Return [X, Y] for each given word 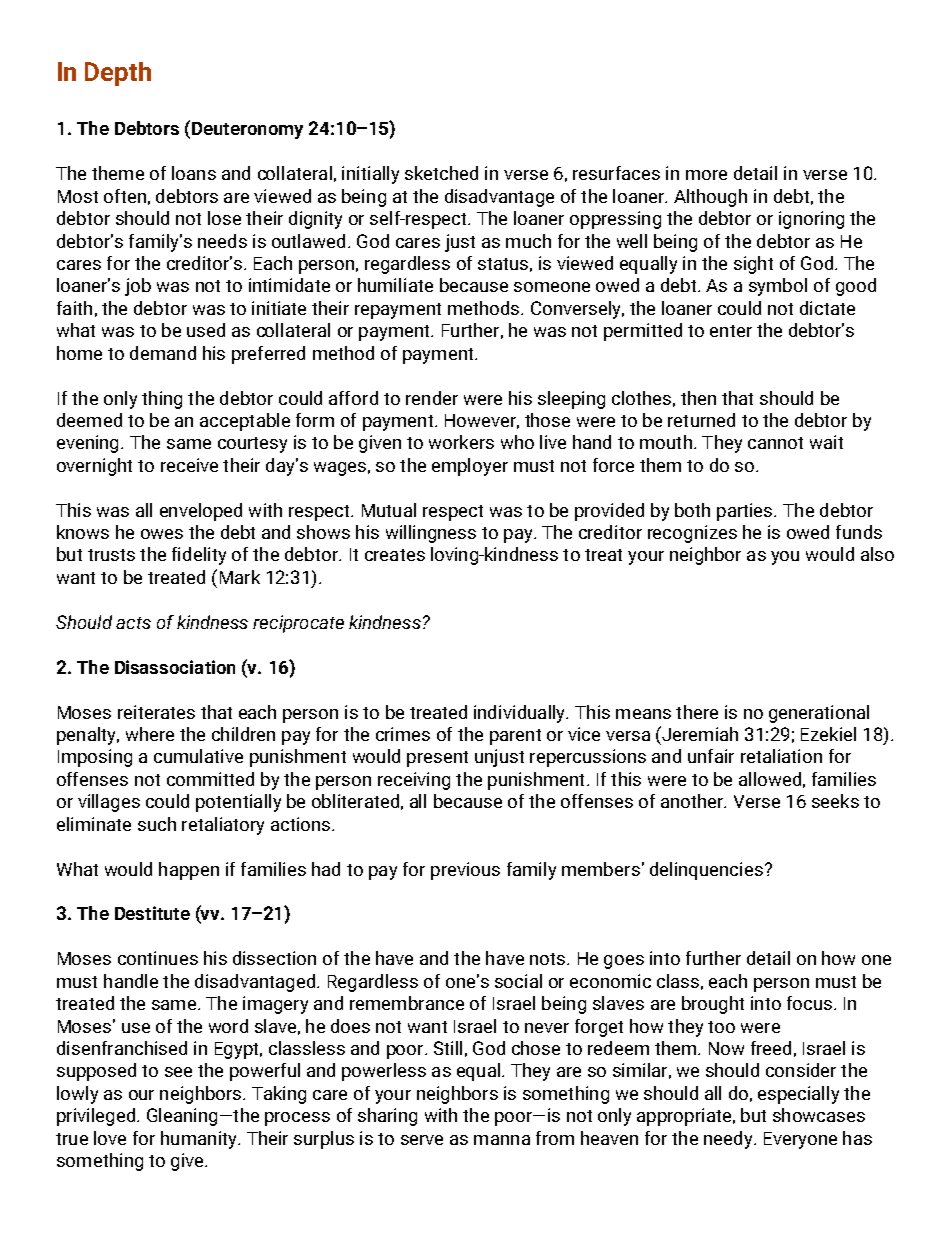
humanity [200, 1140]
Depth [118, 74]
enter [731, 331]
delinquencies [706, 871]
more [706, 175]
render [432, 398]
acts [133, 623]
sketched [441, 173]
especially [798, 1095]
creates [395, 555]
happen [189, 871]
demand [163, 353]
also [877, 554]
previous [465, 871]
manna [502, 1140]
